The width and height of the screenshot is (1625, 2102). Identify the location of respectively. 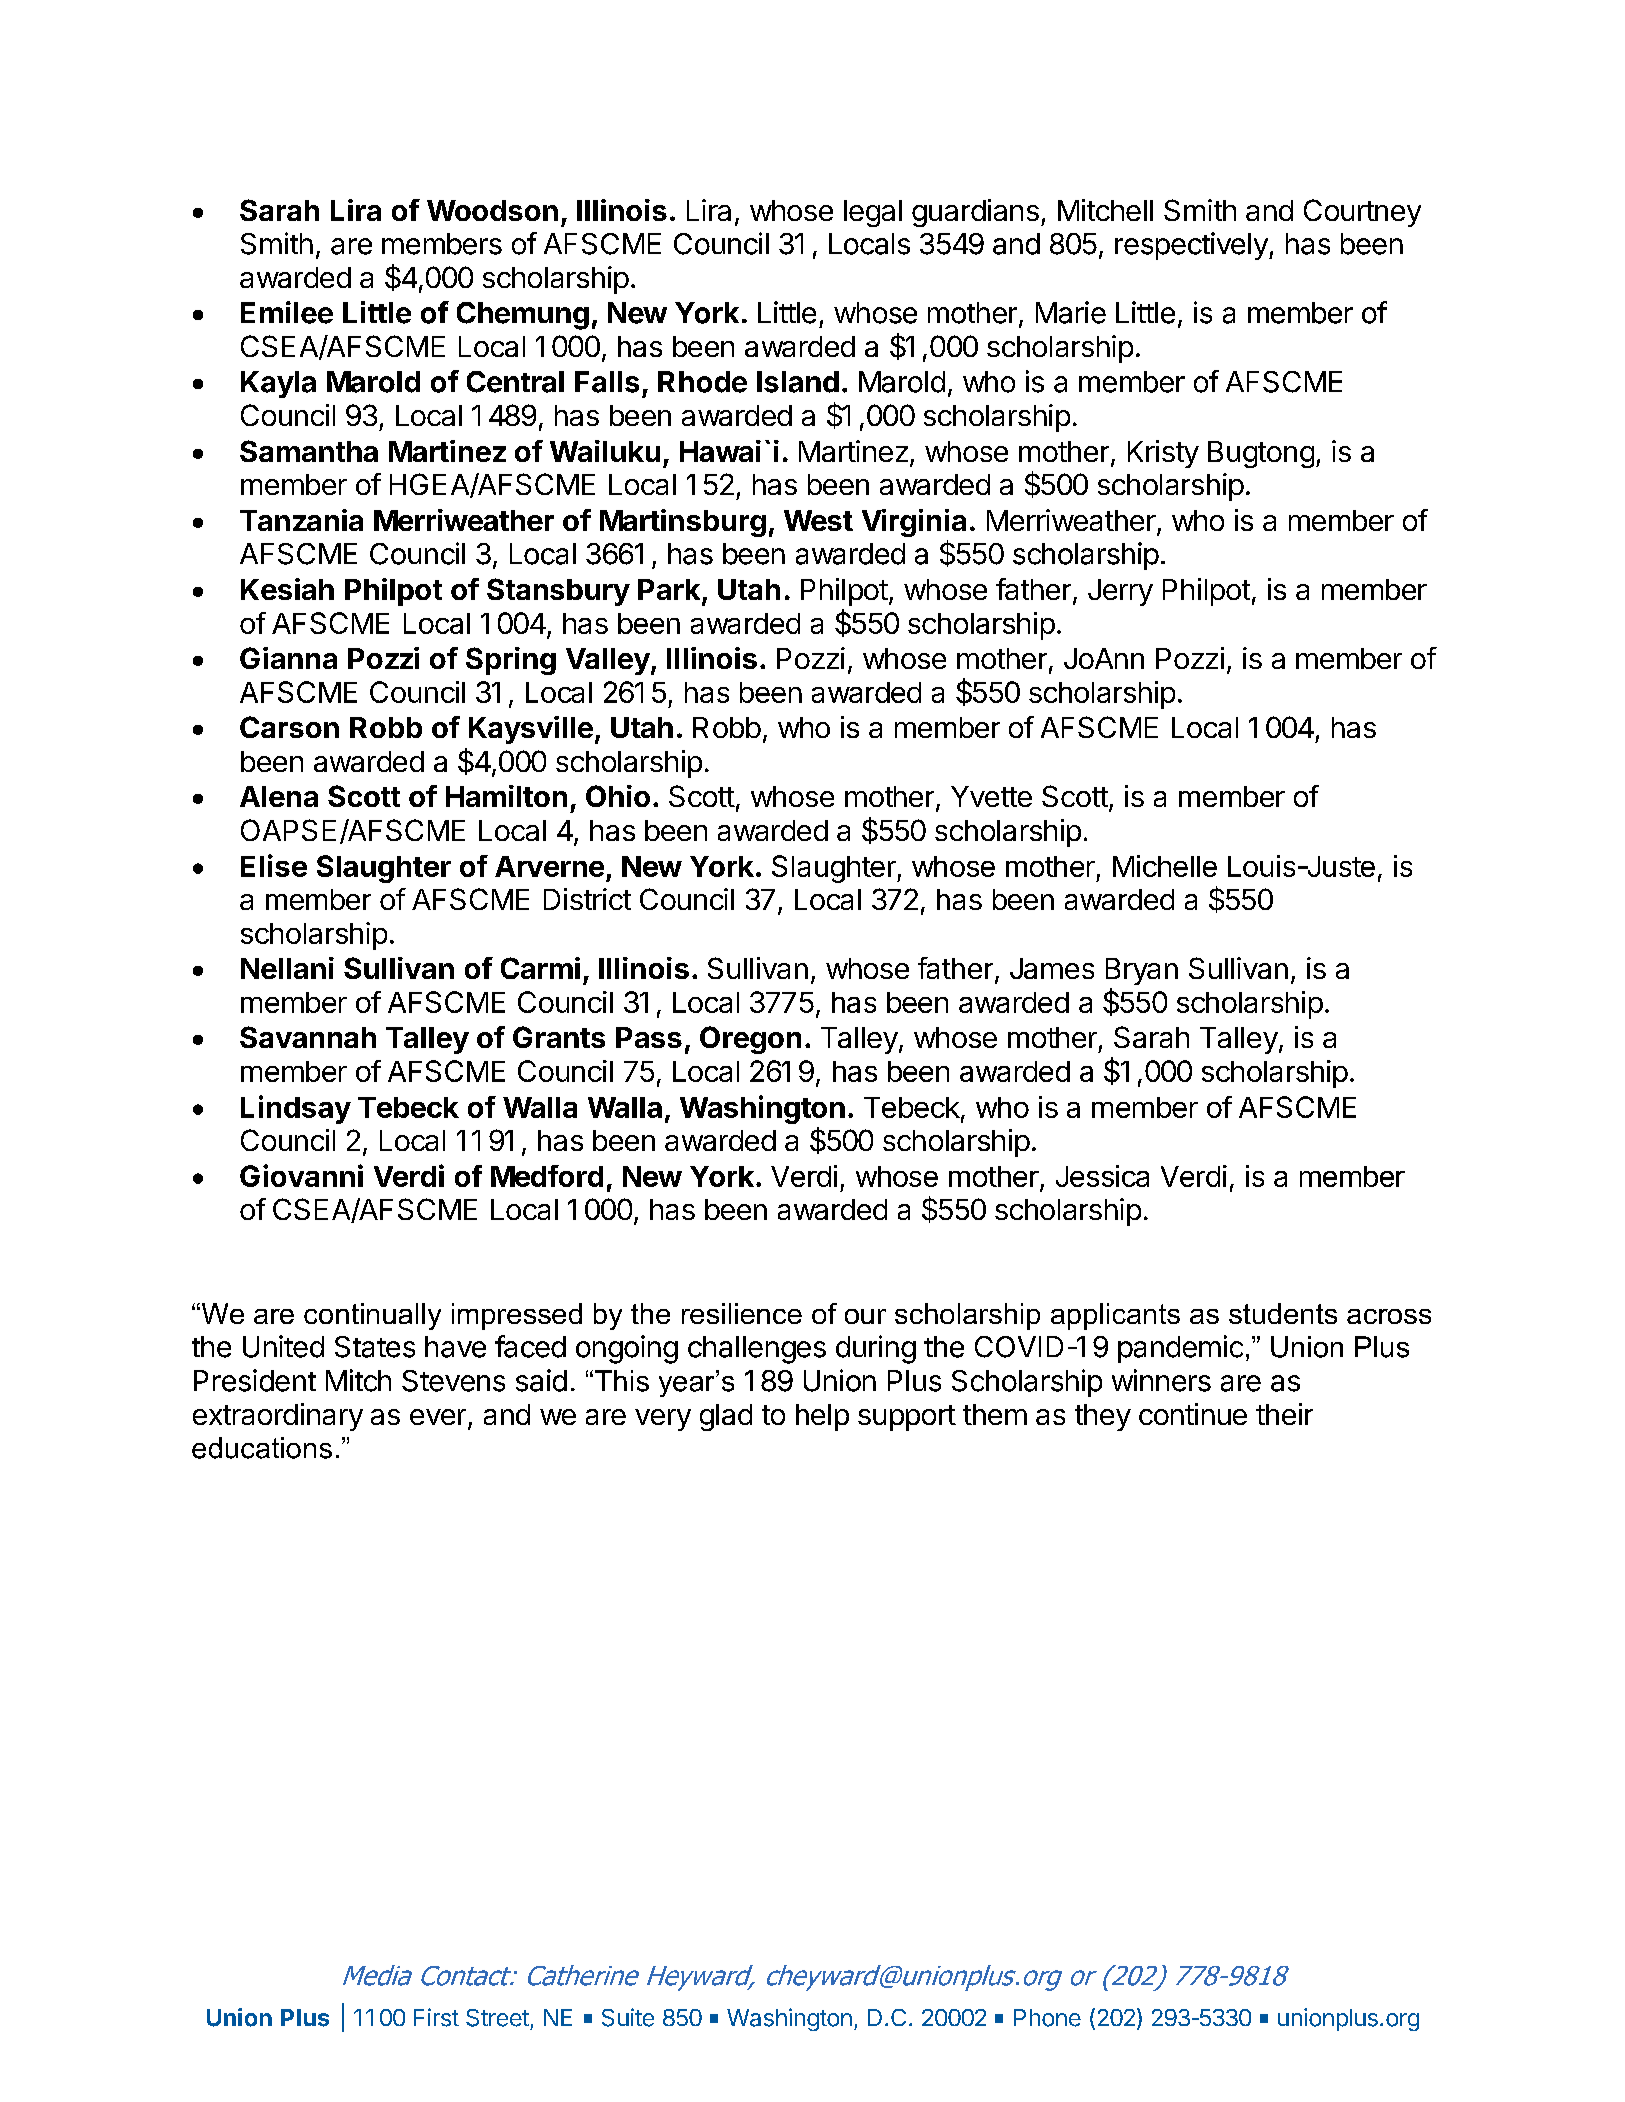
(1192, 246).
